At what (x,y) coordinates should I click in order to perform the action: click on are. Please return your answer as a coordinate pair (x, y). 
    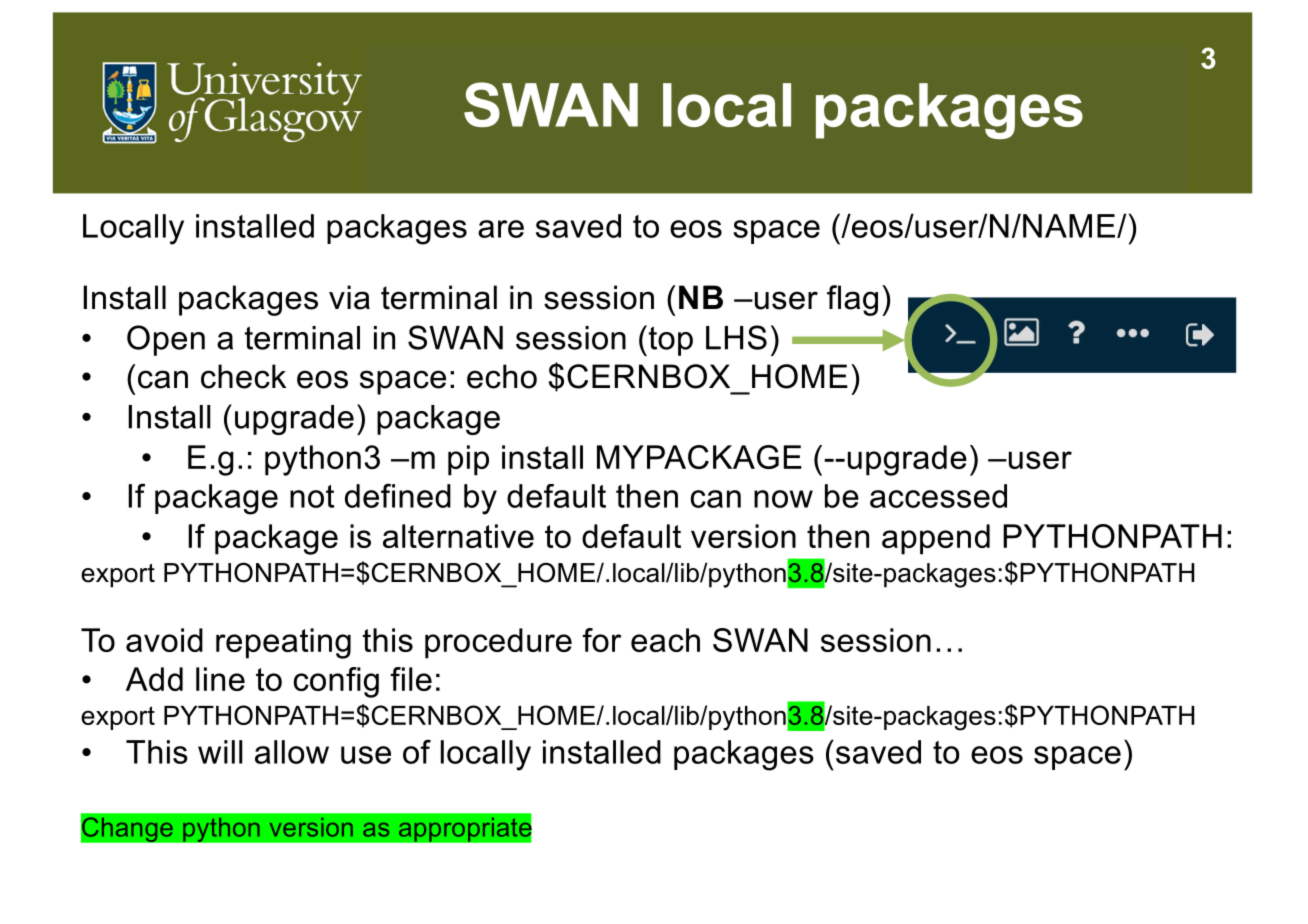
    Looking at the image, I should click on (501, 229).
